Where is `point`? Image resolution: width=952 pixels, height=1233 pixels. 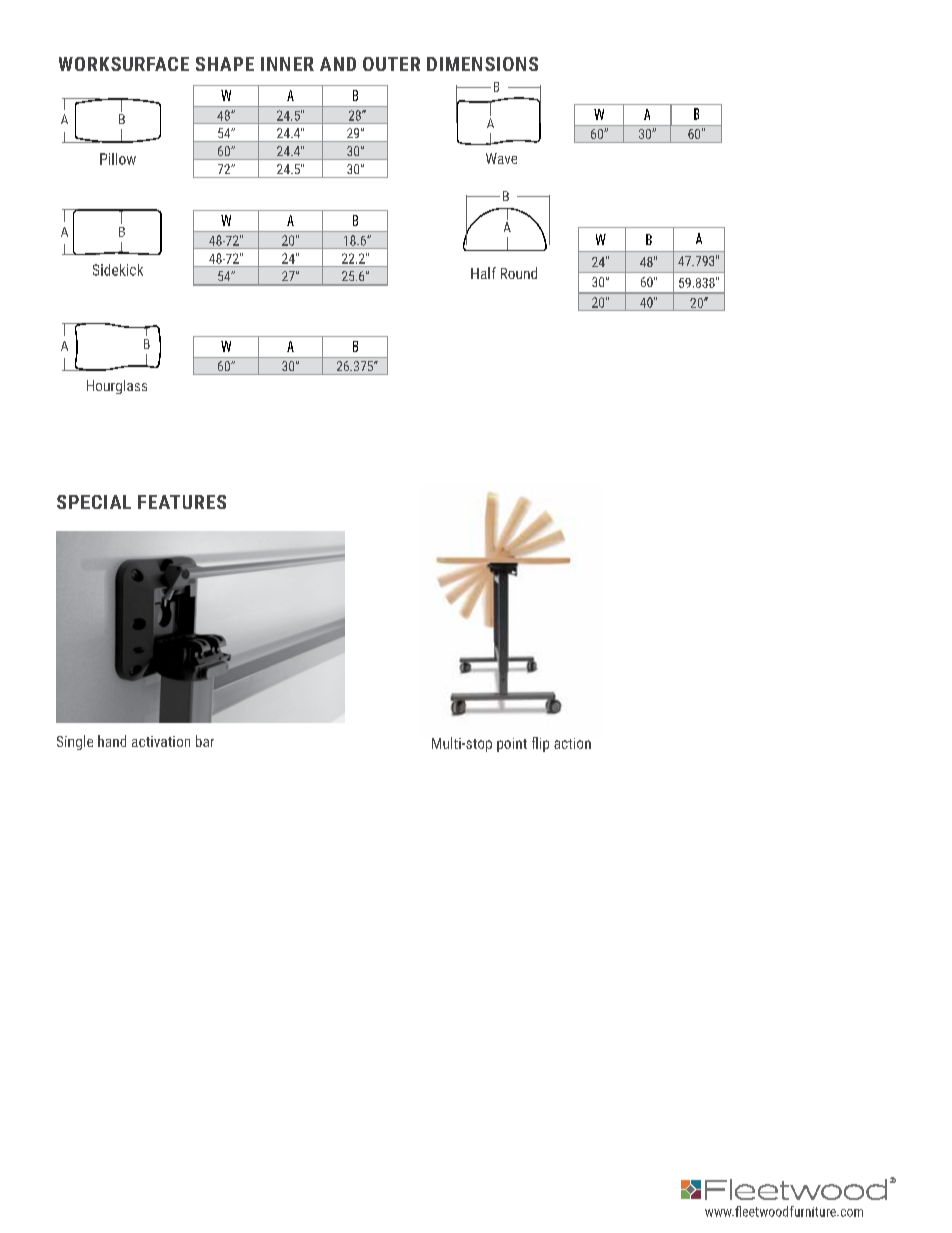
point is located at coordinates (512, 745).
